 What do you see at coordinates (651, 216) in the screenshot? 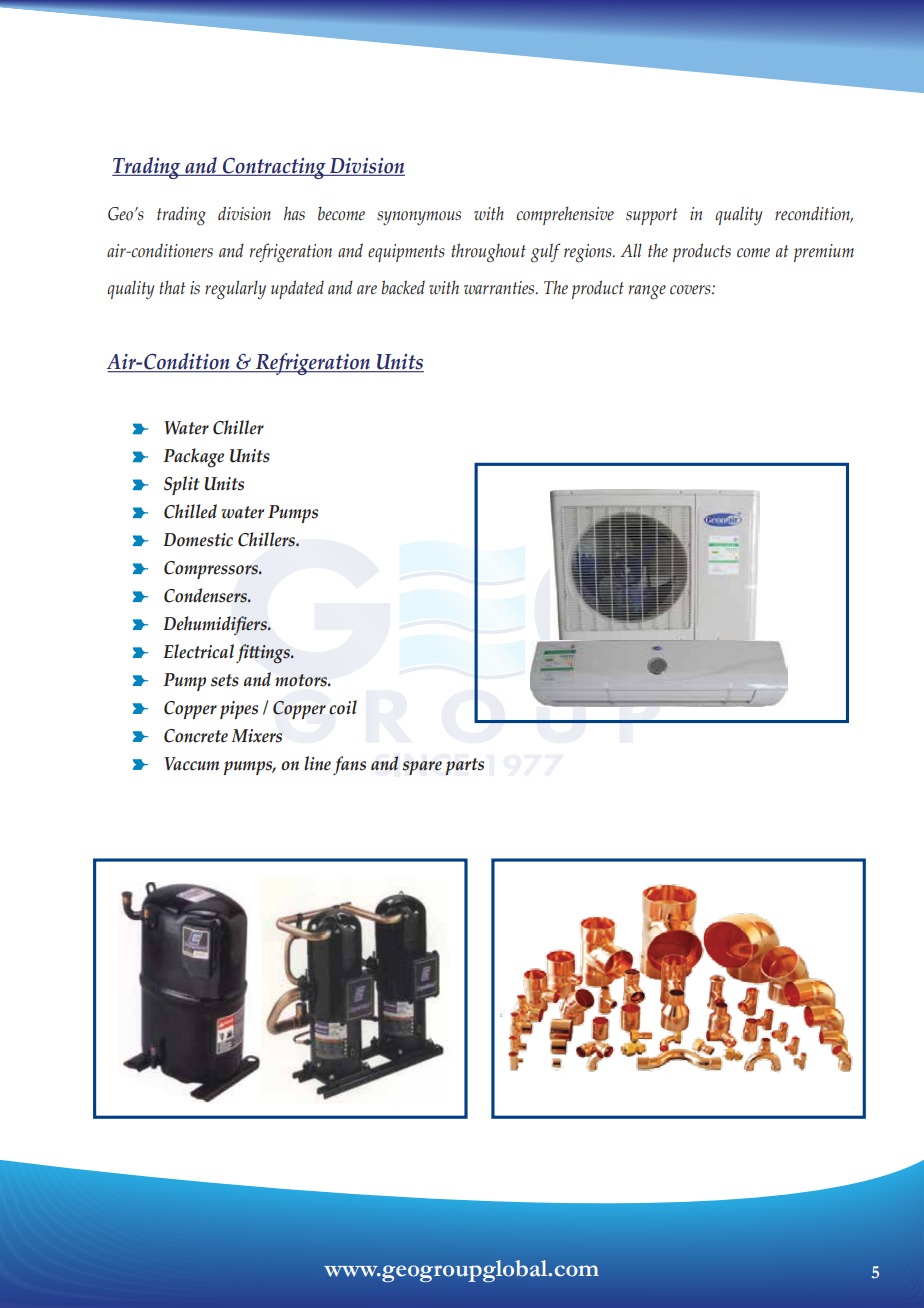
I see `support` at bounding box center [651, 216].
